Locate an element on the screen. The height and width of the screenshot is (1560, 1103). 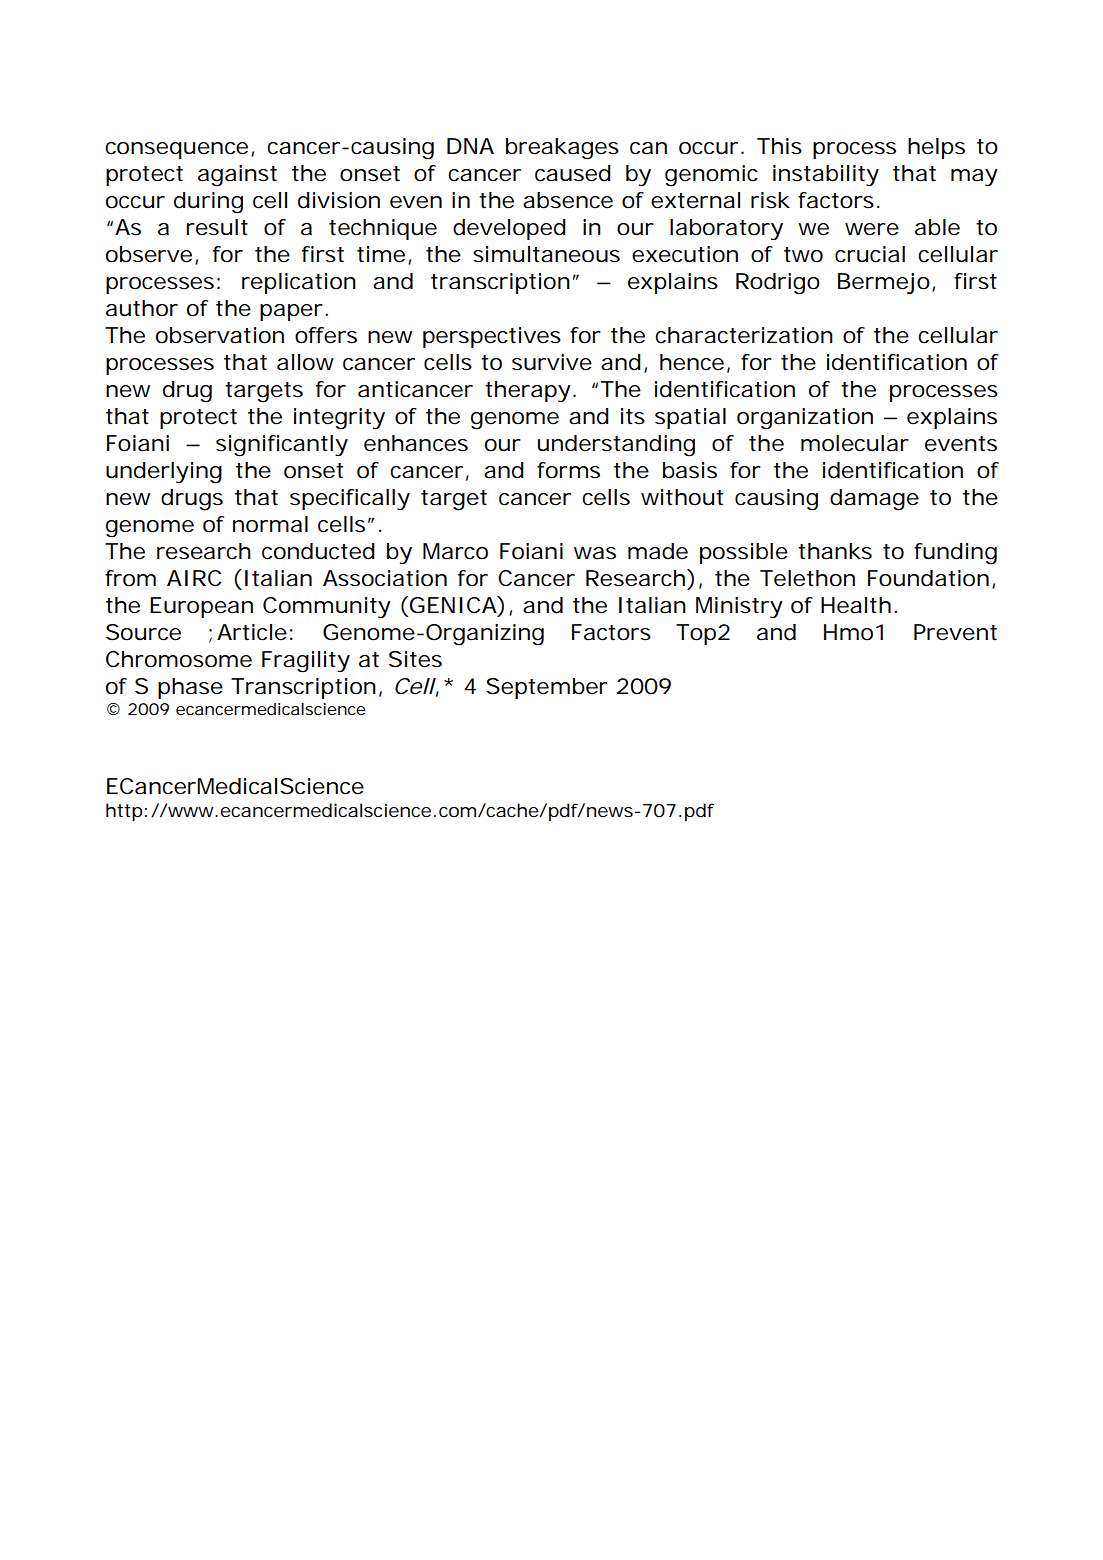
significantly is located at coordinates (282, 446).
